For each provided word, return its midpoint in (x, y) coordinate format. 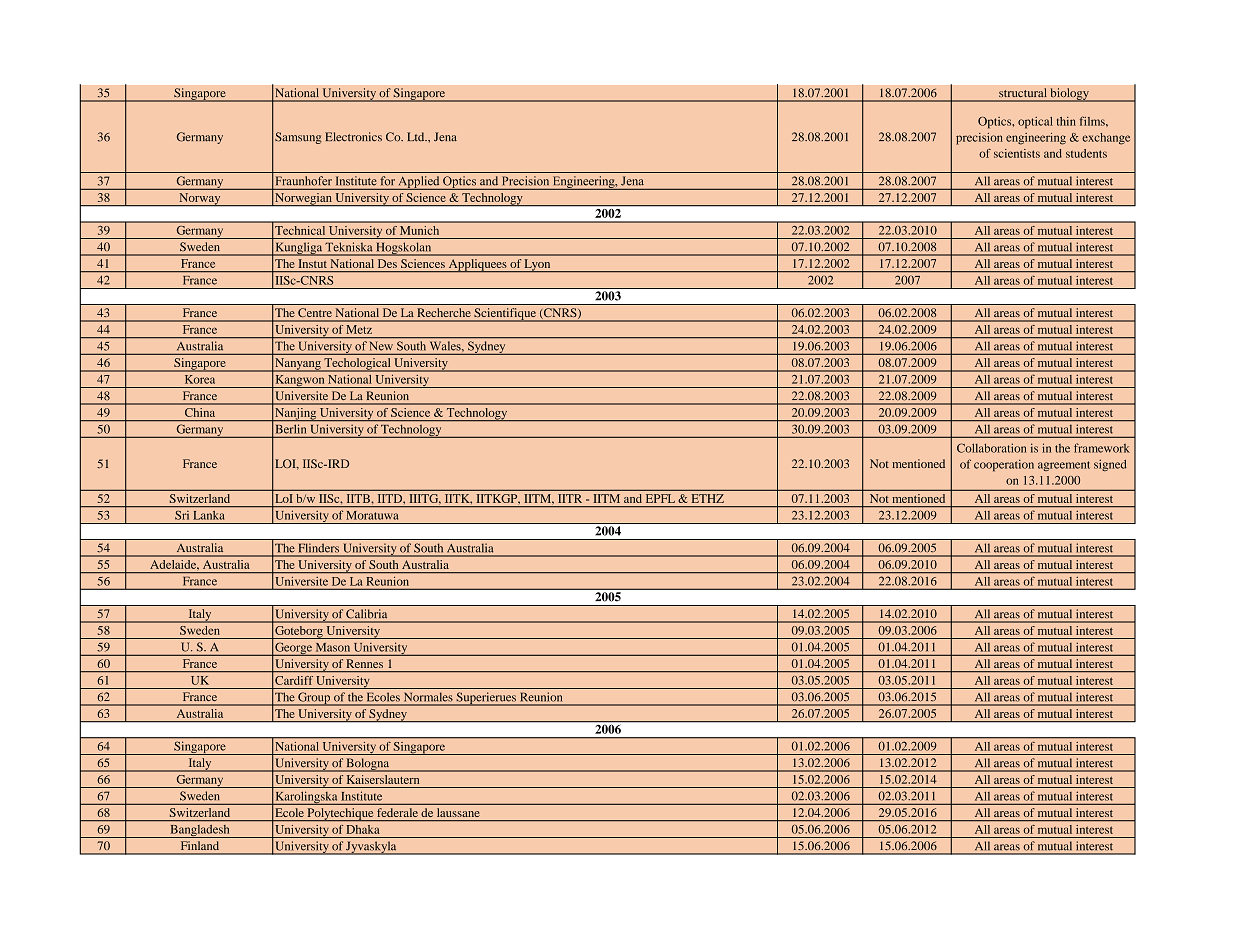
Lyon (537, 266)
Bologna (368, 765)
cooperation (1004, 465)
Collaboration (991, 448)
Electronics (353, 137)
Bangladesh (200, 831)
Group (314, 699)
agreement (1064, 466)
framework (1102, 448)
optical (1035, 123)
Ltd (417, 137)
